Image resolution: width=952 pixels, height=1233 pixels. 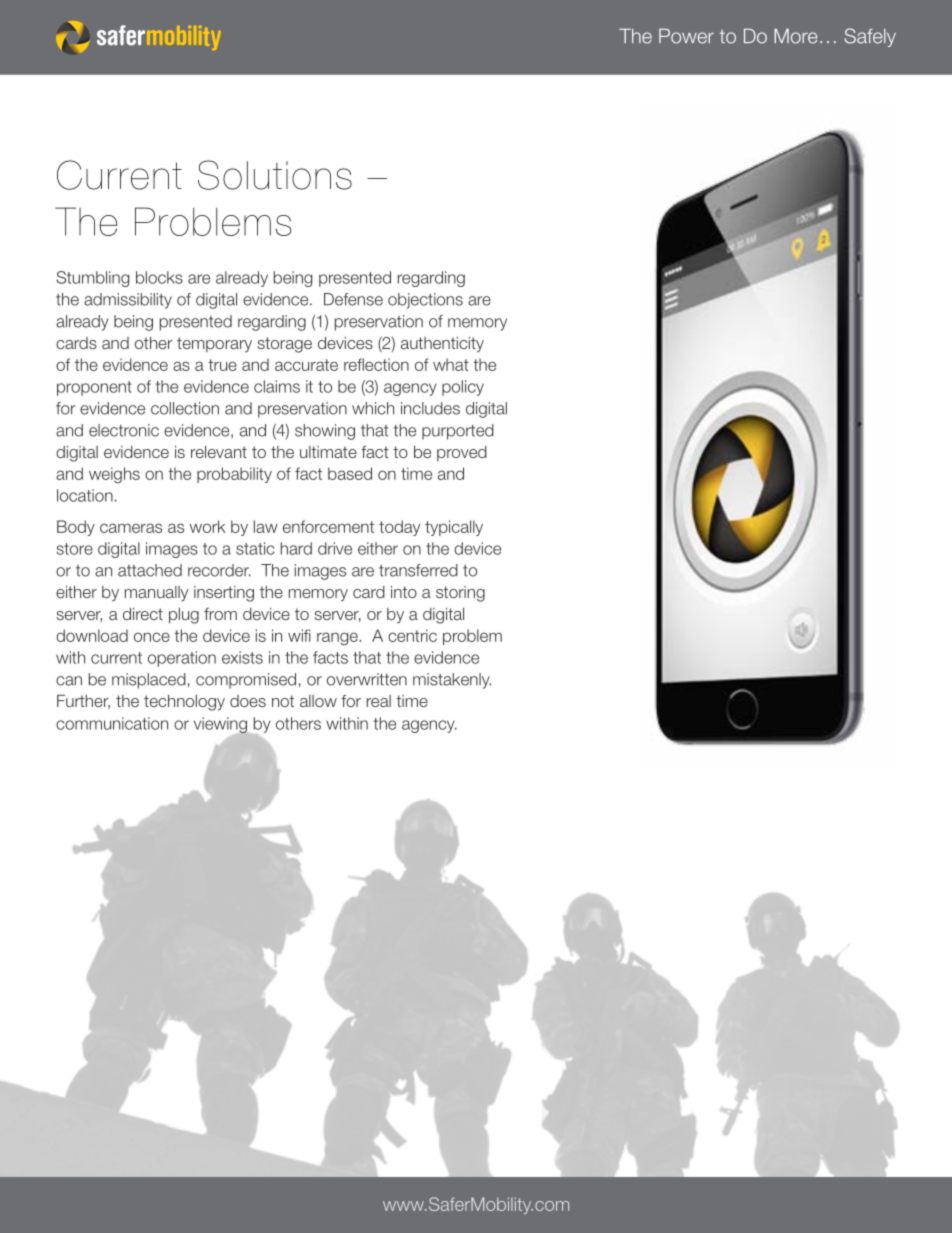 I want to click on proved, so click(x=462, y=453).
